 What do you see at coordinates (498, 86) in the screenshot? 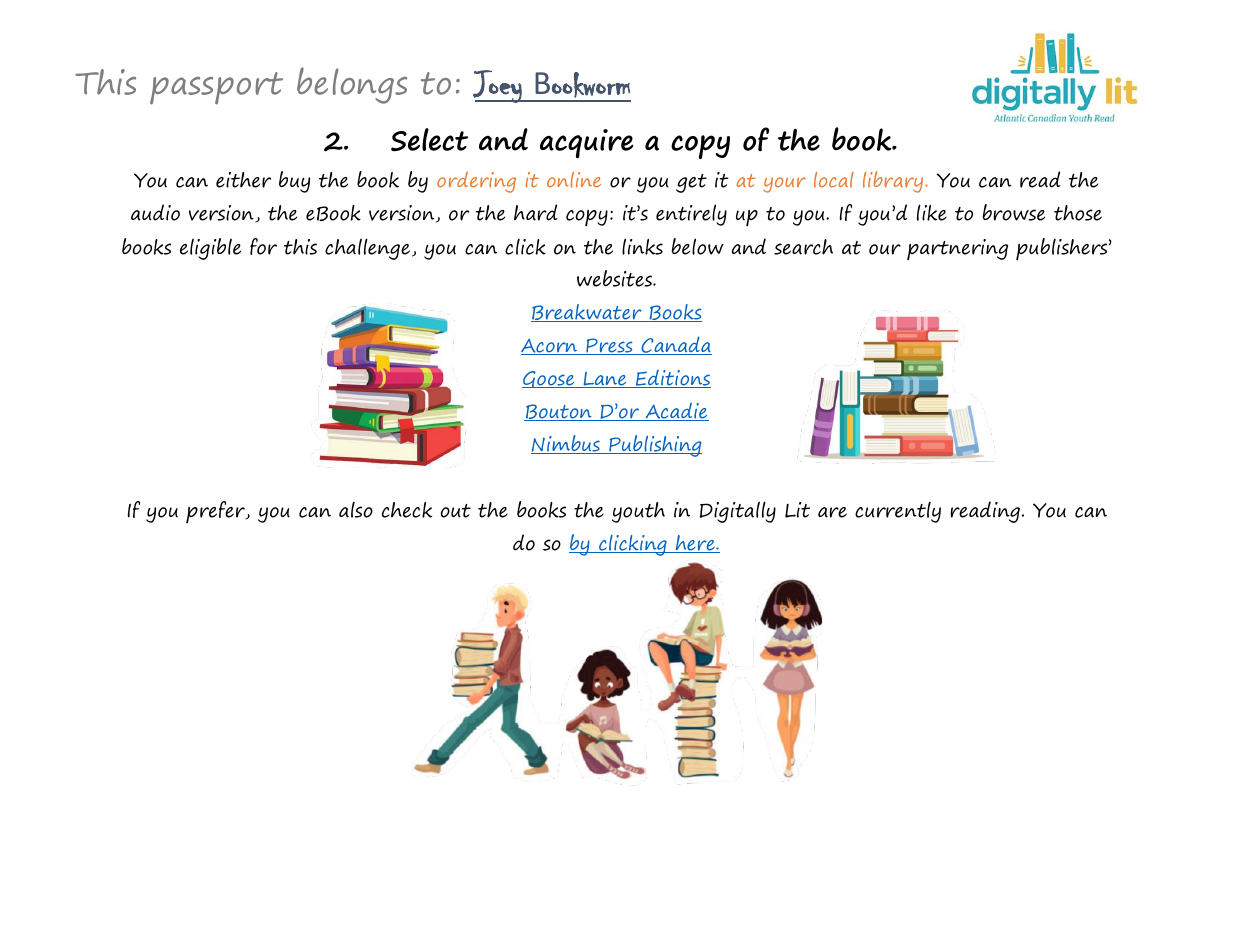
I see `Joey` at bounding box center [498, 86].
